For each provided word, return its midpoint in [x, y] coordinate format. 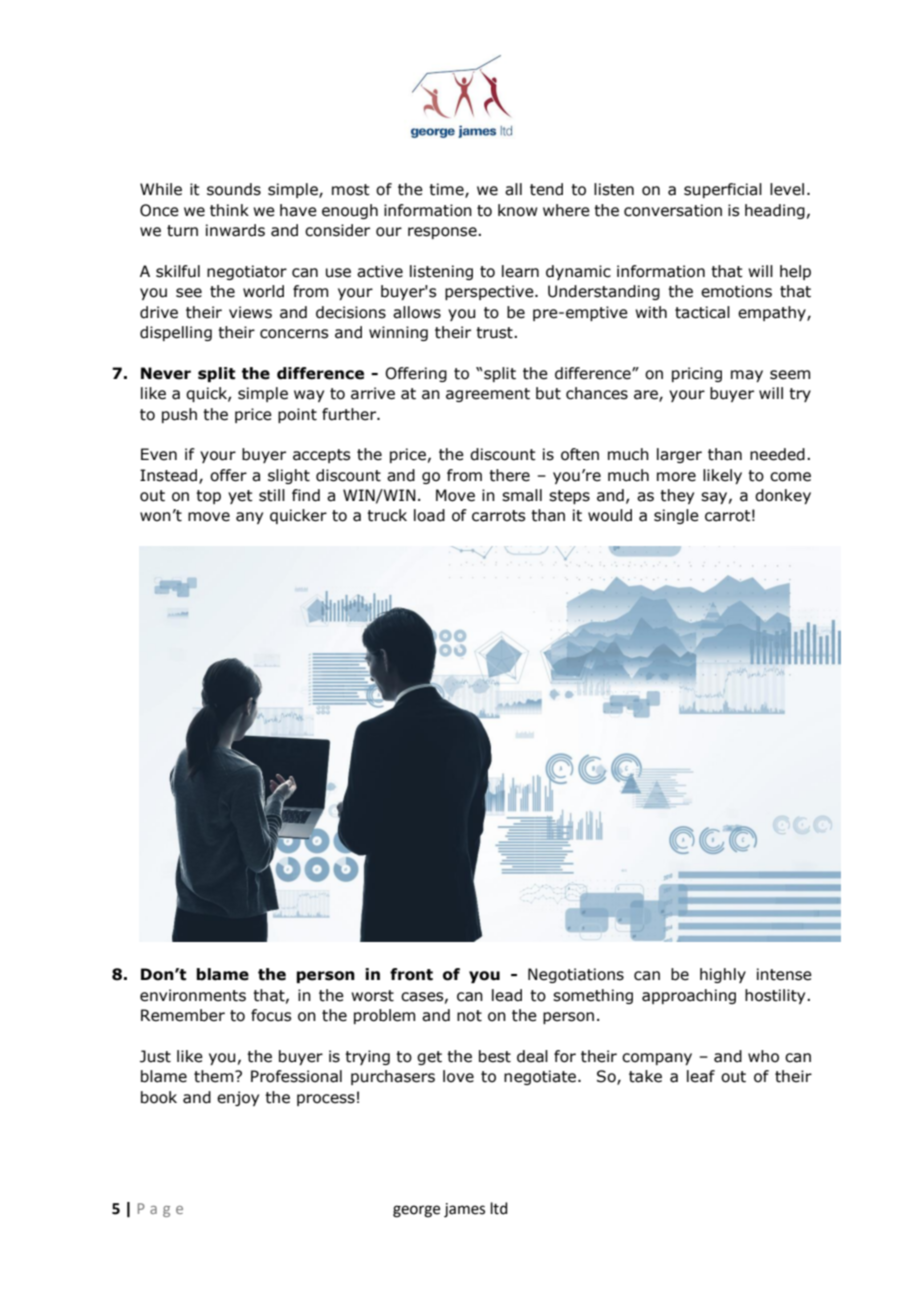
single [676, 516]
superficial [723, 190]
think [229, 210]
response [443, 233]
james [464, 1210]
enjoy [238, 1098]
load [429, 515]
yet [240, 497]
